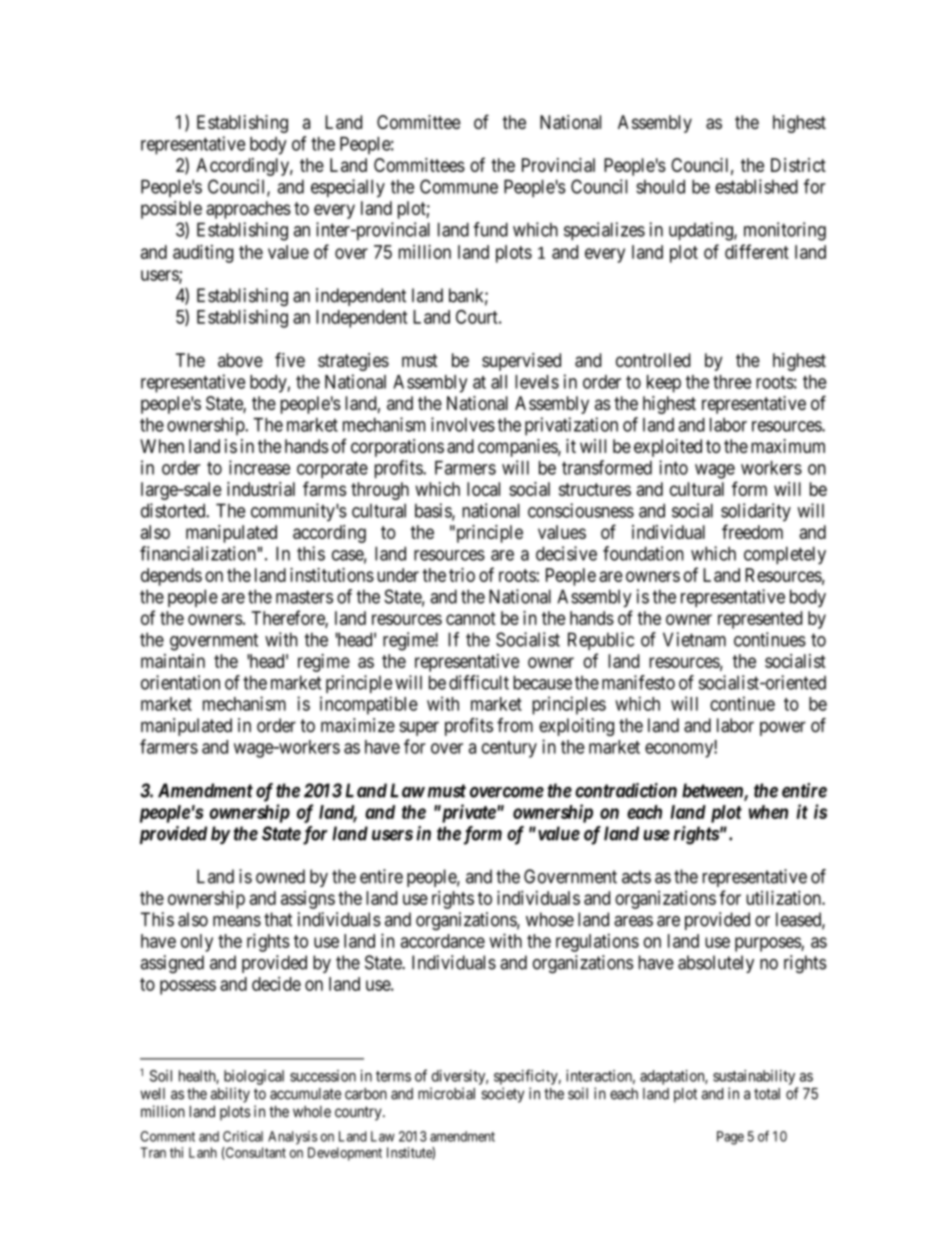 The image size is (952, 1233). Describe the element at coordinates (248, 210) in the document. I see `approaches` at that location.
